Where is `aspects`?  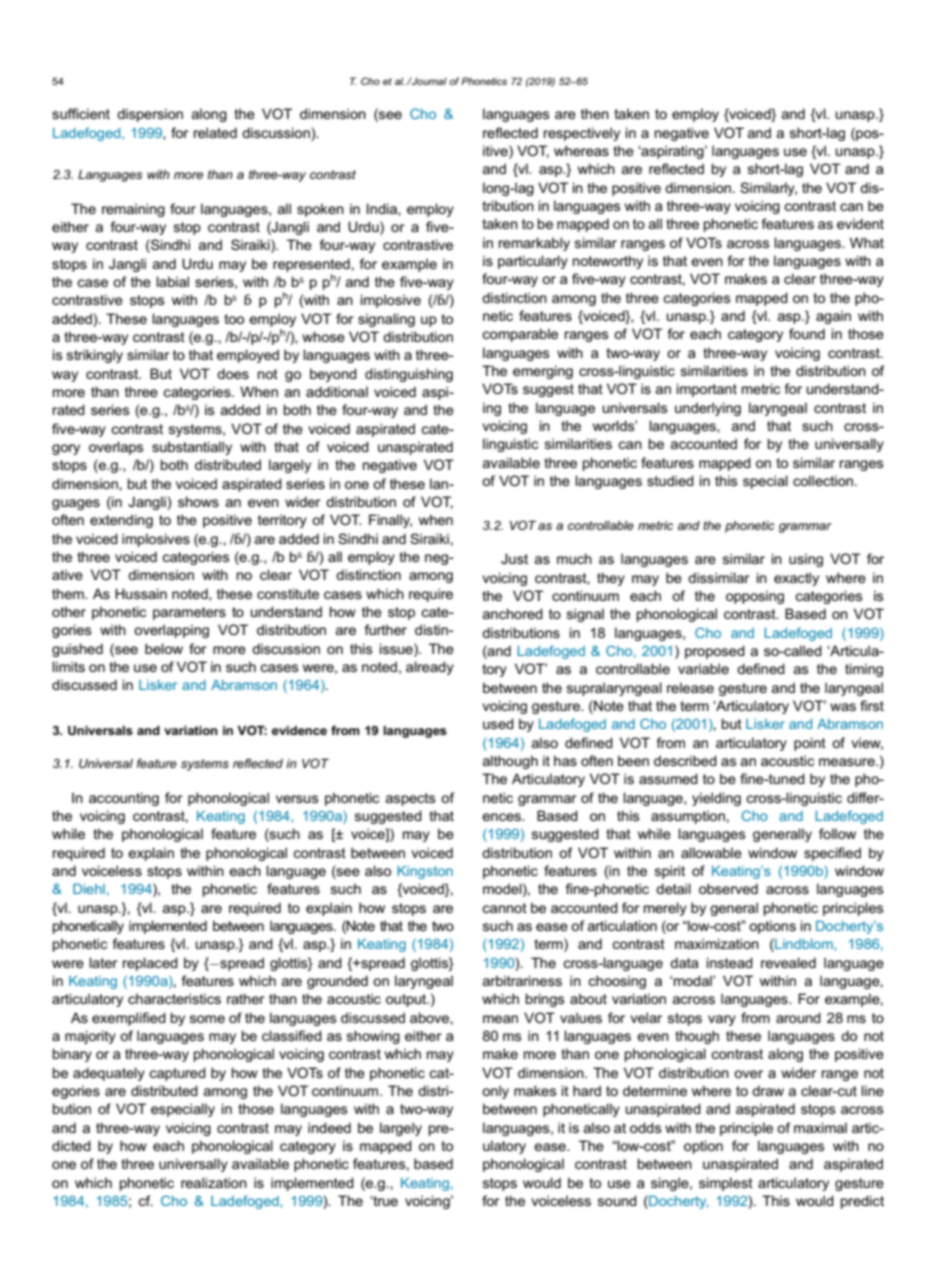 aspects is located at coordinates (410, 799).
